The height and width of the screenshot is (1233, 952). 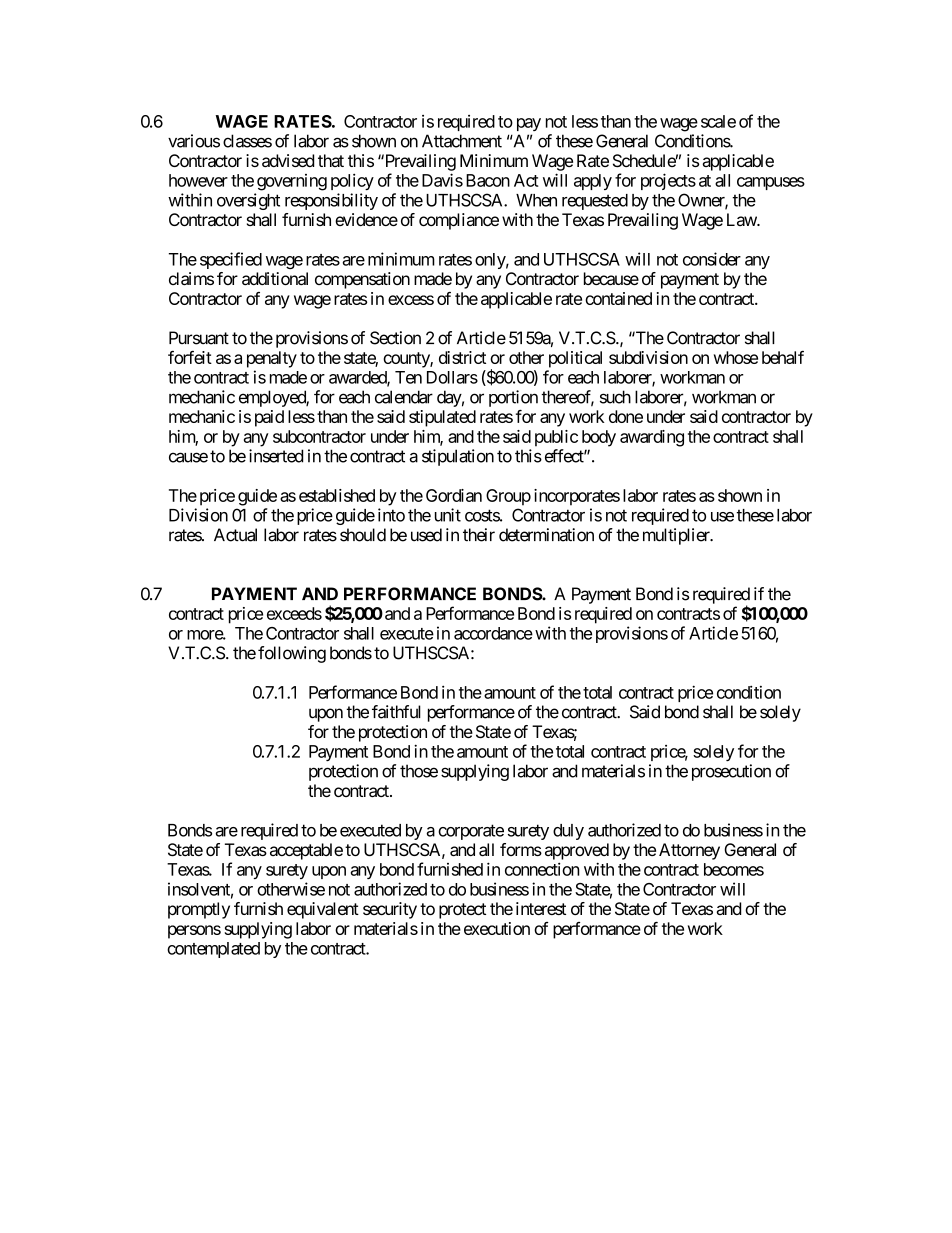 I want to click on Attachment, so click(x=462, y=141).
